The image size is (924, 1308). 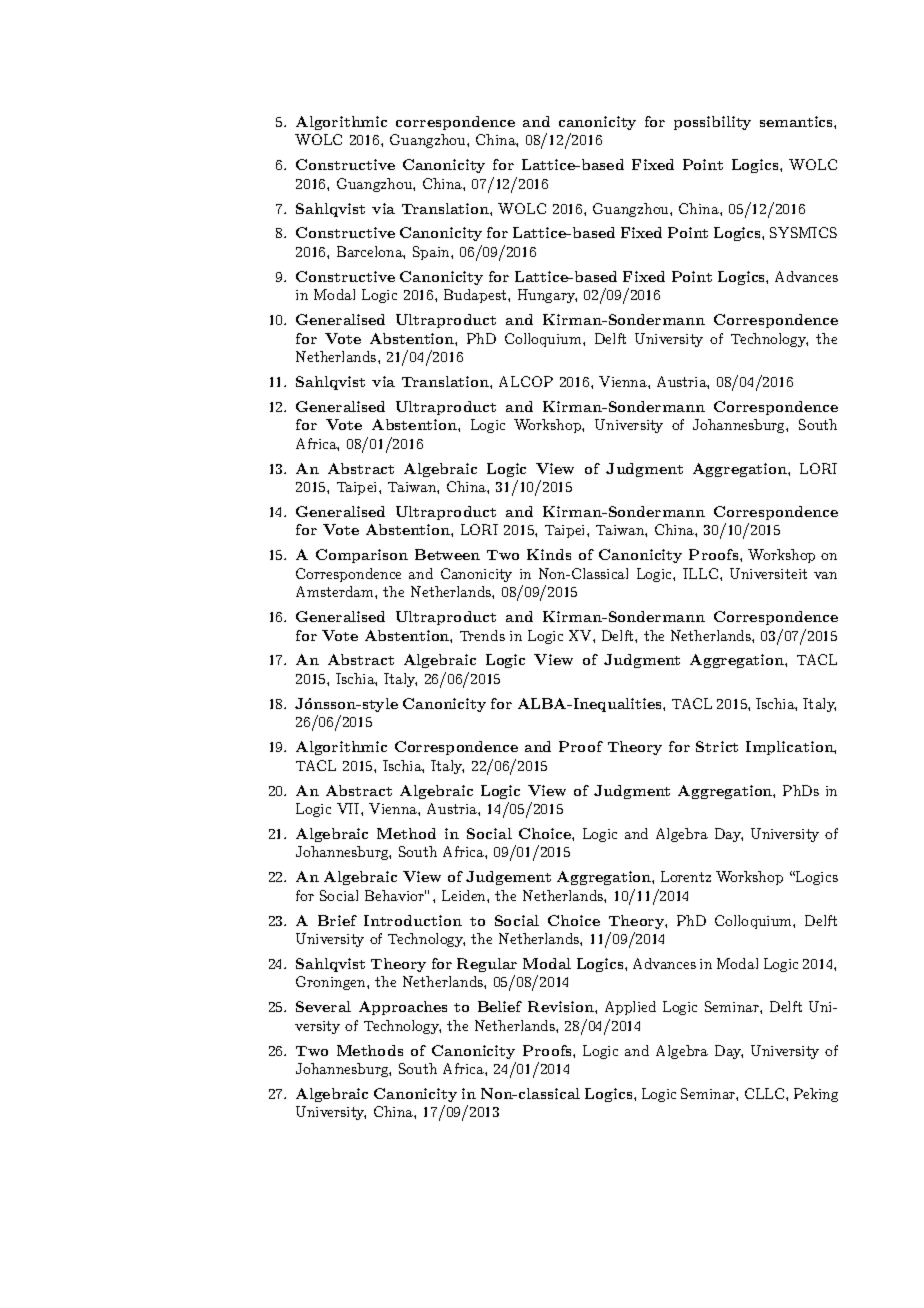 I want to click on Approaches, so click(x=403, y=1008).
